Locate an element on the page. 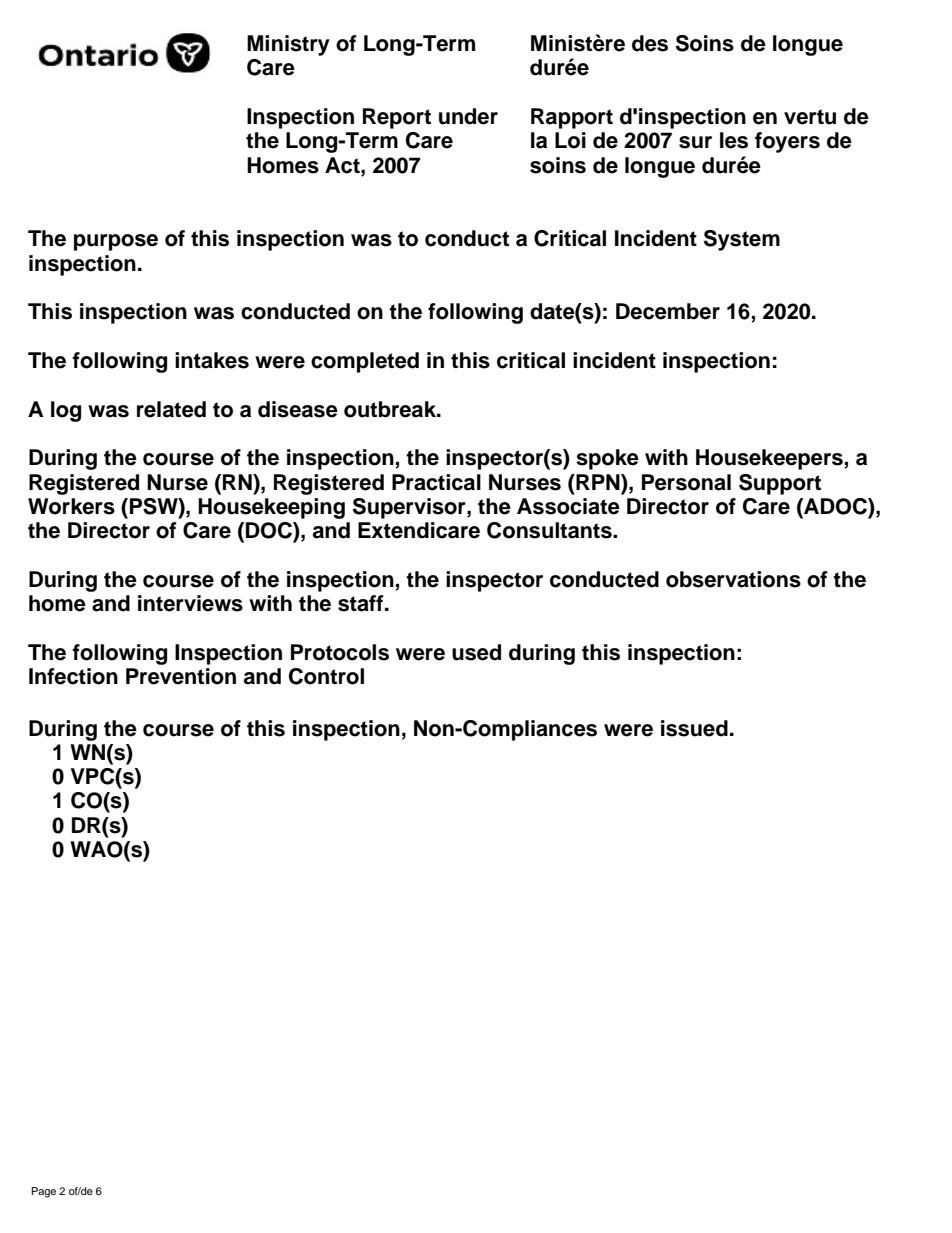  purpose is located at coordinates (116, 242).
